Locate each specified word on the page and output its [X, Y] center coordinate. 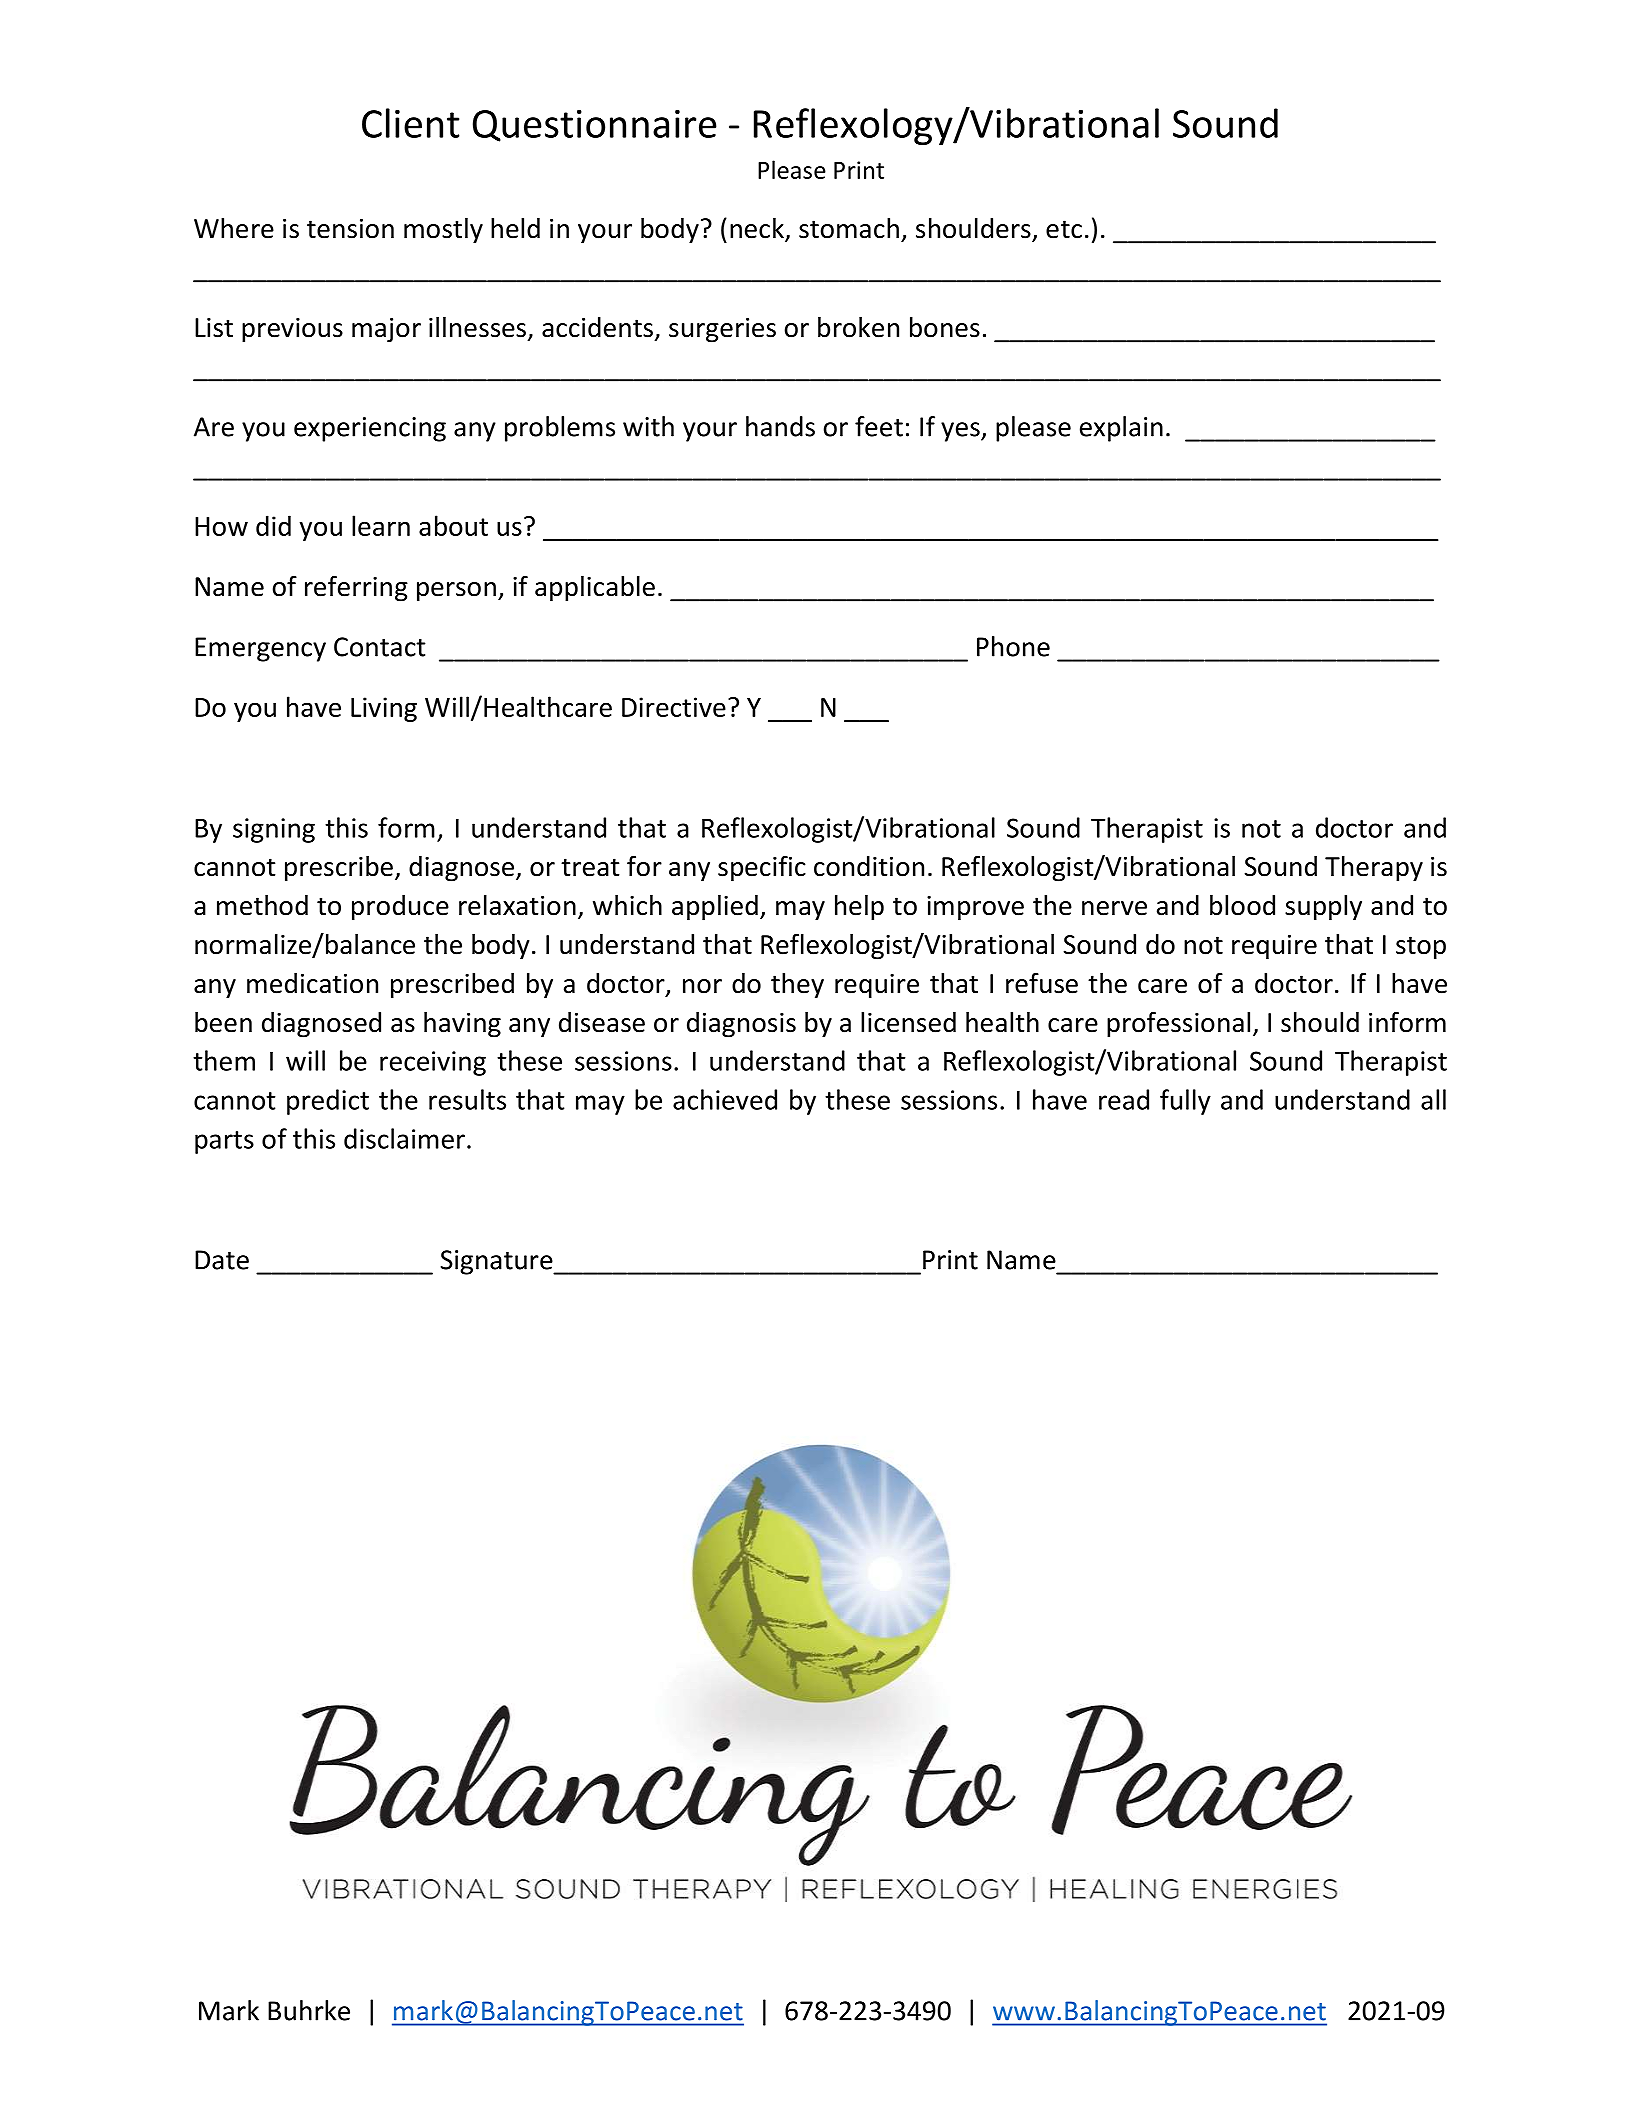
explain [1121, 429]
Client [410, 123]
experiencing [370, 429]
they [797, 986]
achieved [725, 1099]
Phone [1013, 646]
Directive [674, 707]
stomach [849, 228]
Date [222, 1260]
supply [1323, 908]
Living [384, 709]
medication [312, 983]
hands [780, 426]
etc [1064, 229]
